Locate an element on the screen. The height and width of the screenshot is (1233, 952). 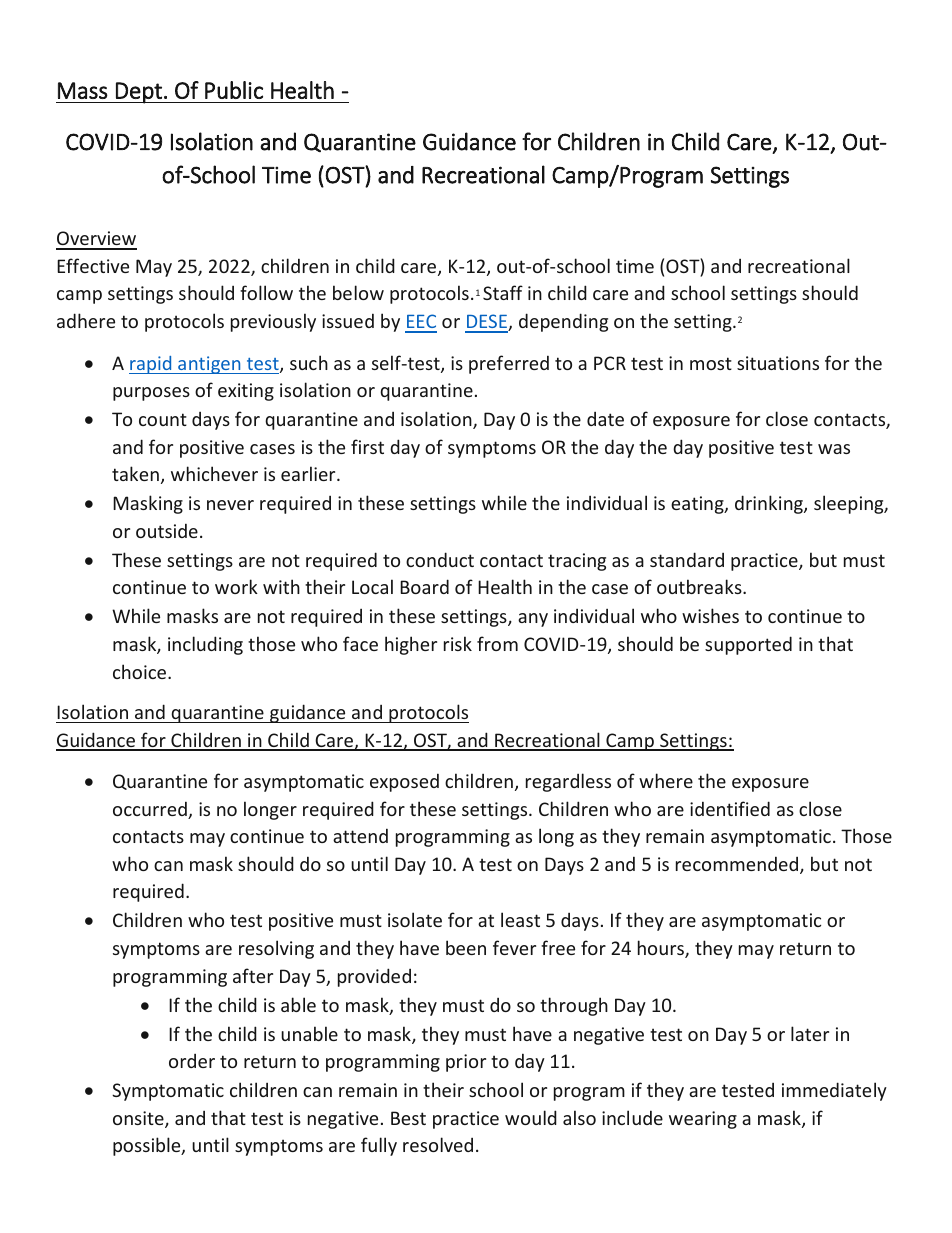
rapid is located at coordinates (151, 365).
